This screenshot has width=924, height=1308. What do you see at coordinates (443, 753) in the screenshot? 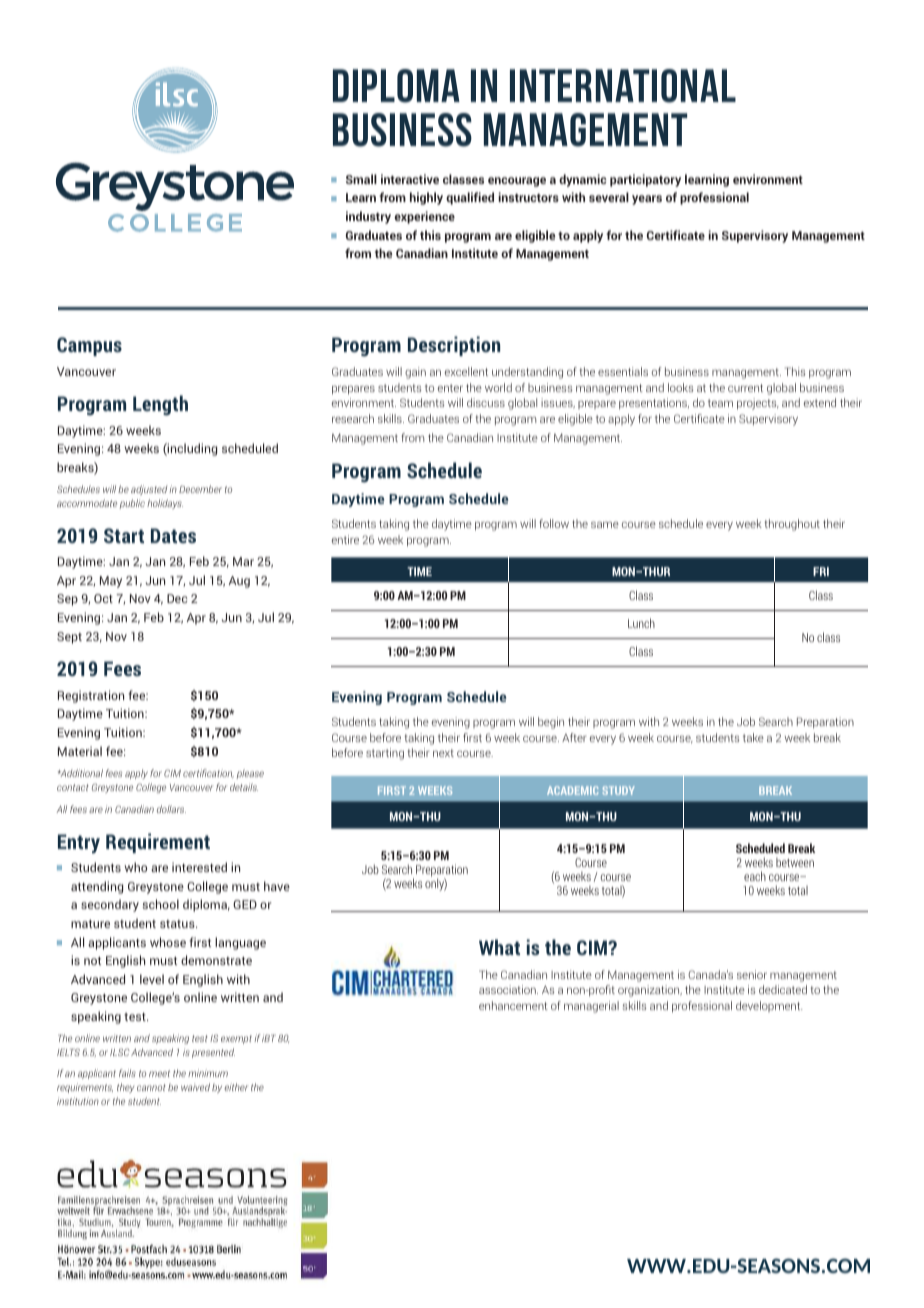
I see `next` at bounding box center [443, 753].
